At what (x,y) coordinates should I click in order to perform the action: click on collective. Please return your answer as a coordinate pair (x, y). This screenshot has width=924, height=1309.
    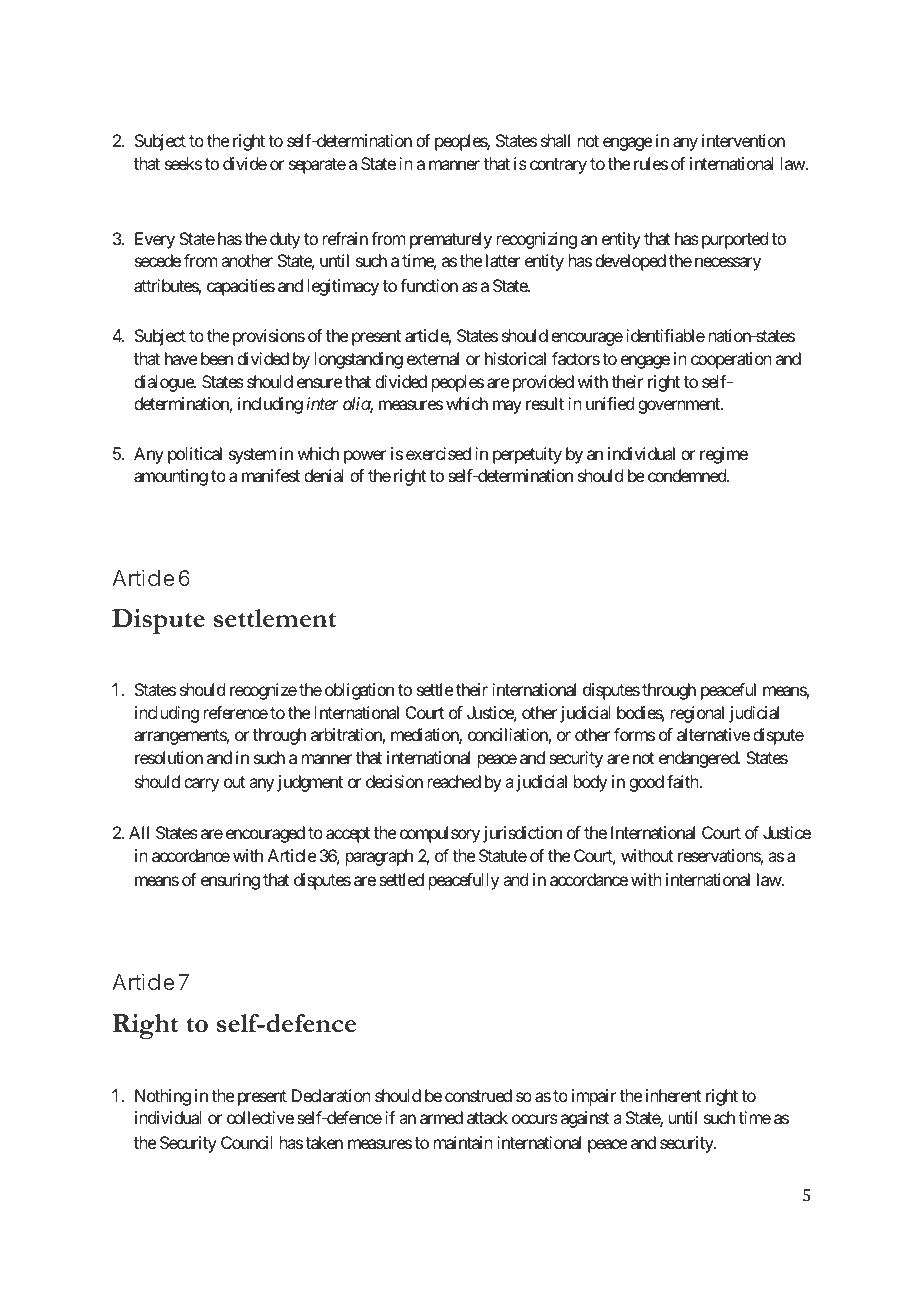
    Looking at the image, I should click on (260, 1117).
